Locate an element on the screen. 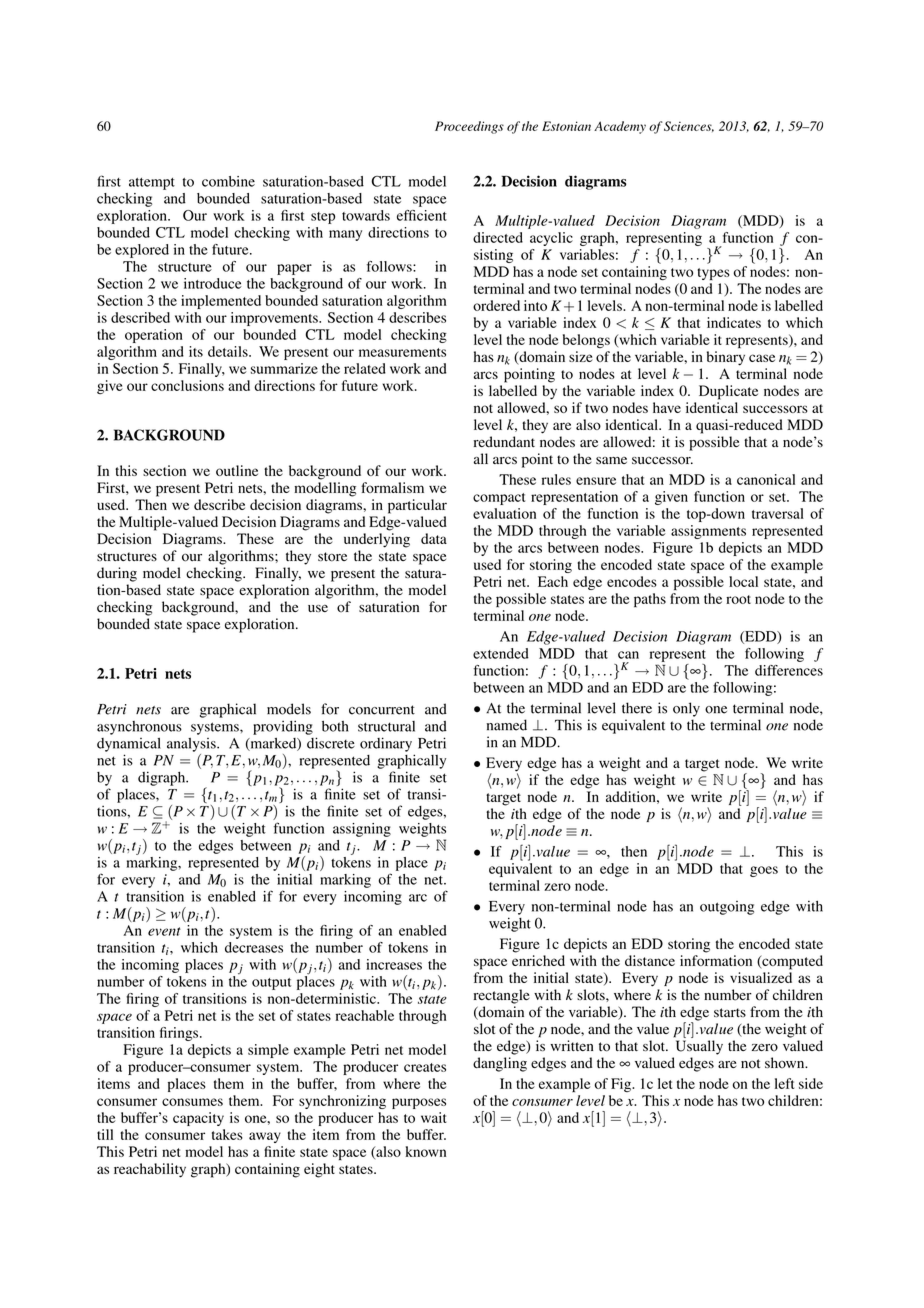 The width and height of the screenshot is (924, 1308). Sciences is located at coordinates (689, 126).
